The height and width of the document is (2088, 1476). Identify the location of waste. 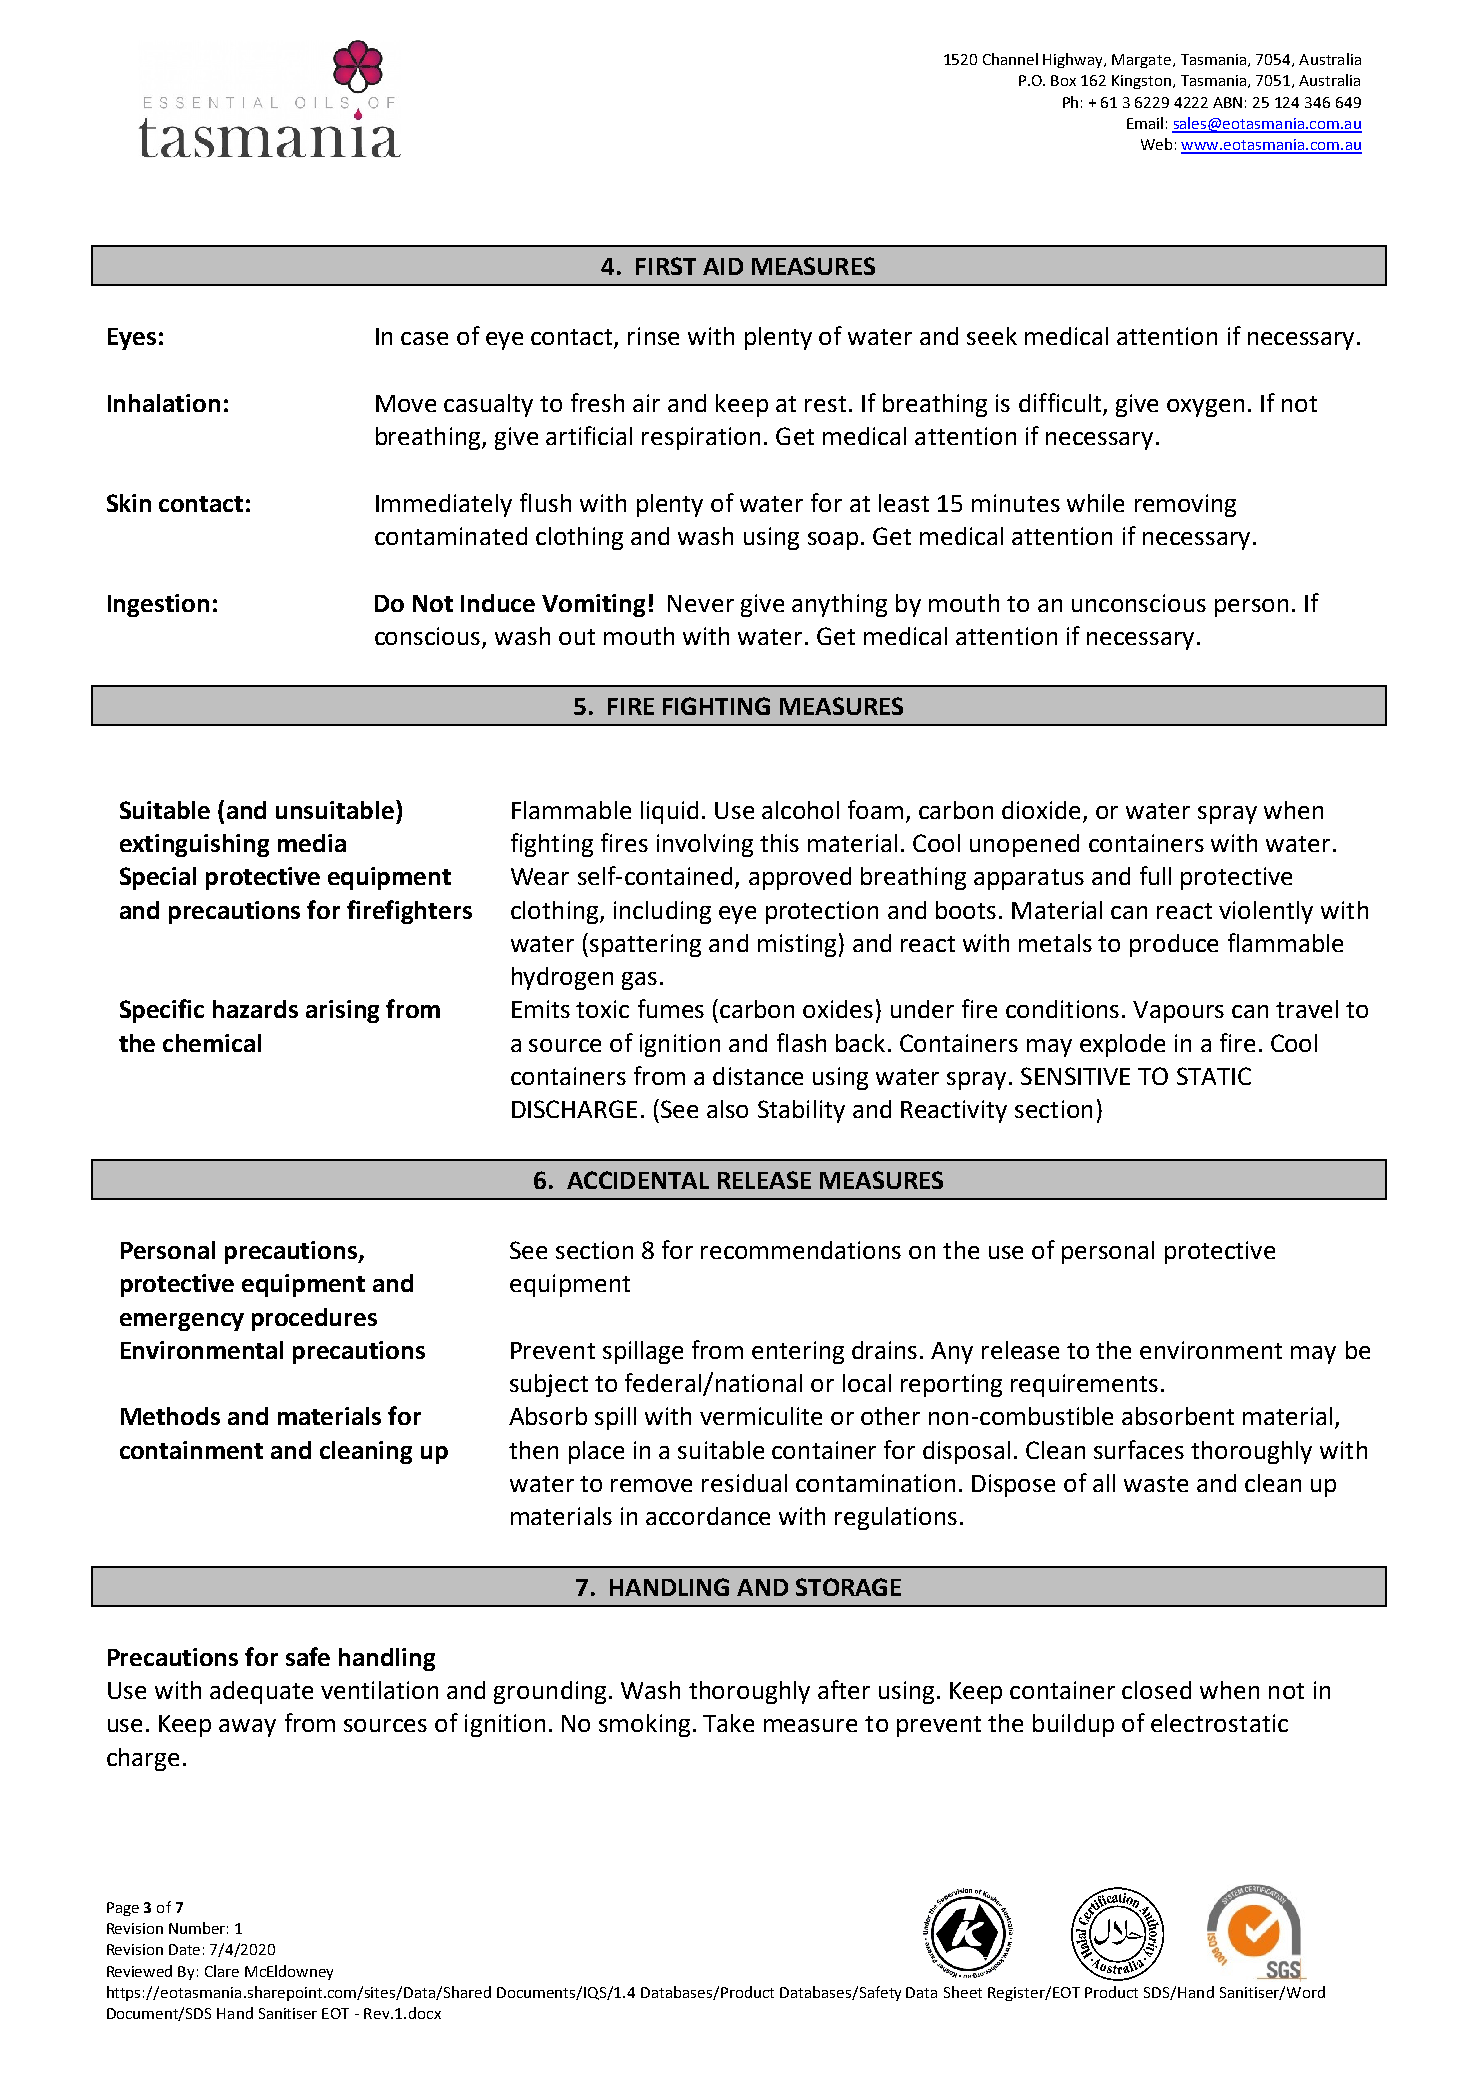
(1156, 1484).
